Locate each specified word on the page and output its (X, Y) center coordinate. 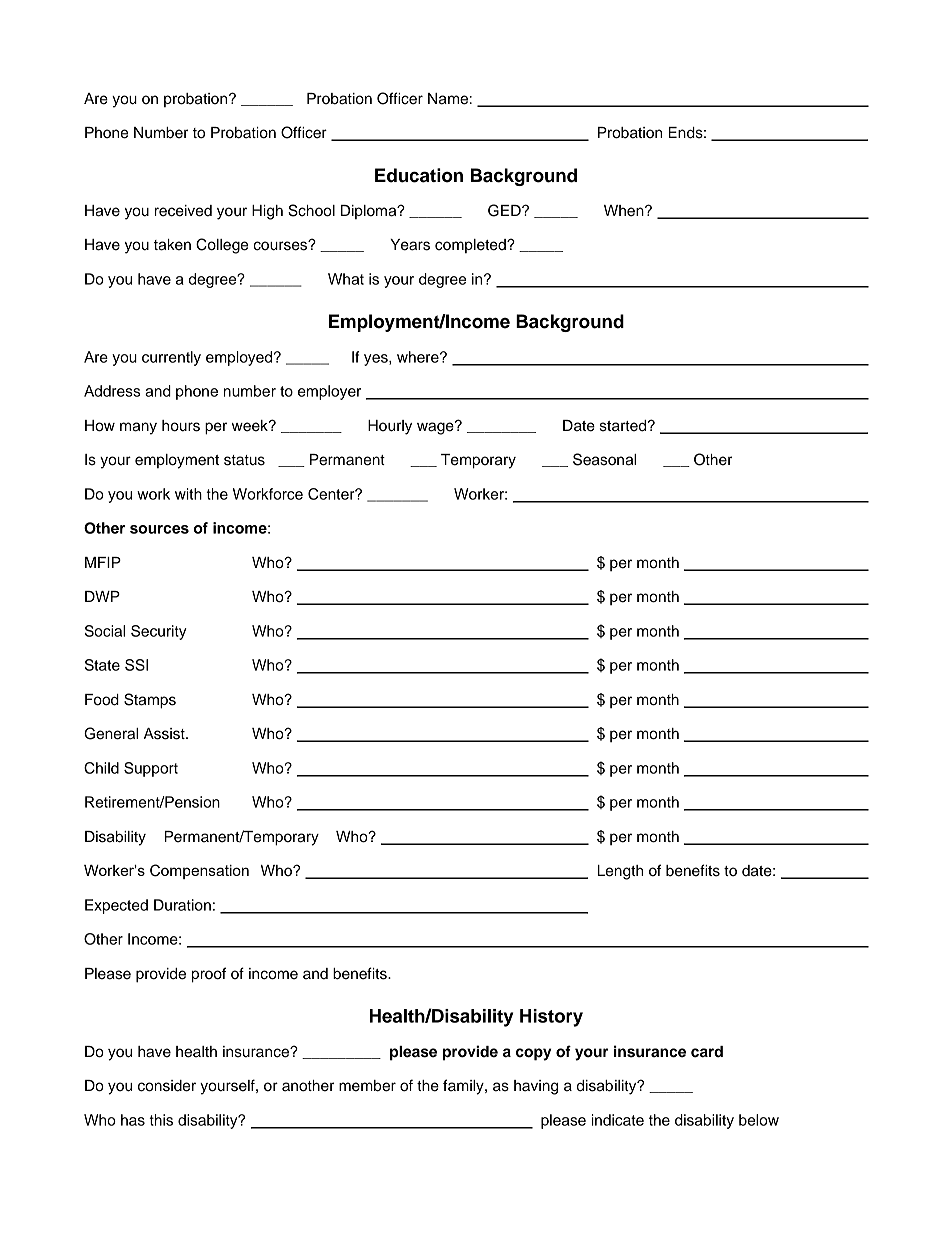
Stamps (150, 701)
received (183, 211)
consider (167, 1086)
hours (181, 426)
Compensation (199, 871)
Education (419, 175)
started (624, 426)
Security (158, 632)
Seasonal (604, 459)
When (625, 211)
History (551, 1018)
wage (436, 428)
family (464, 1087)
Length (620, 872)
